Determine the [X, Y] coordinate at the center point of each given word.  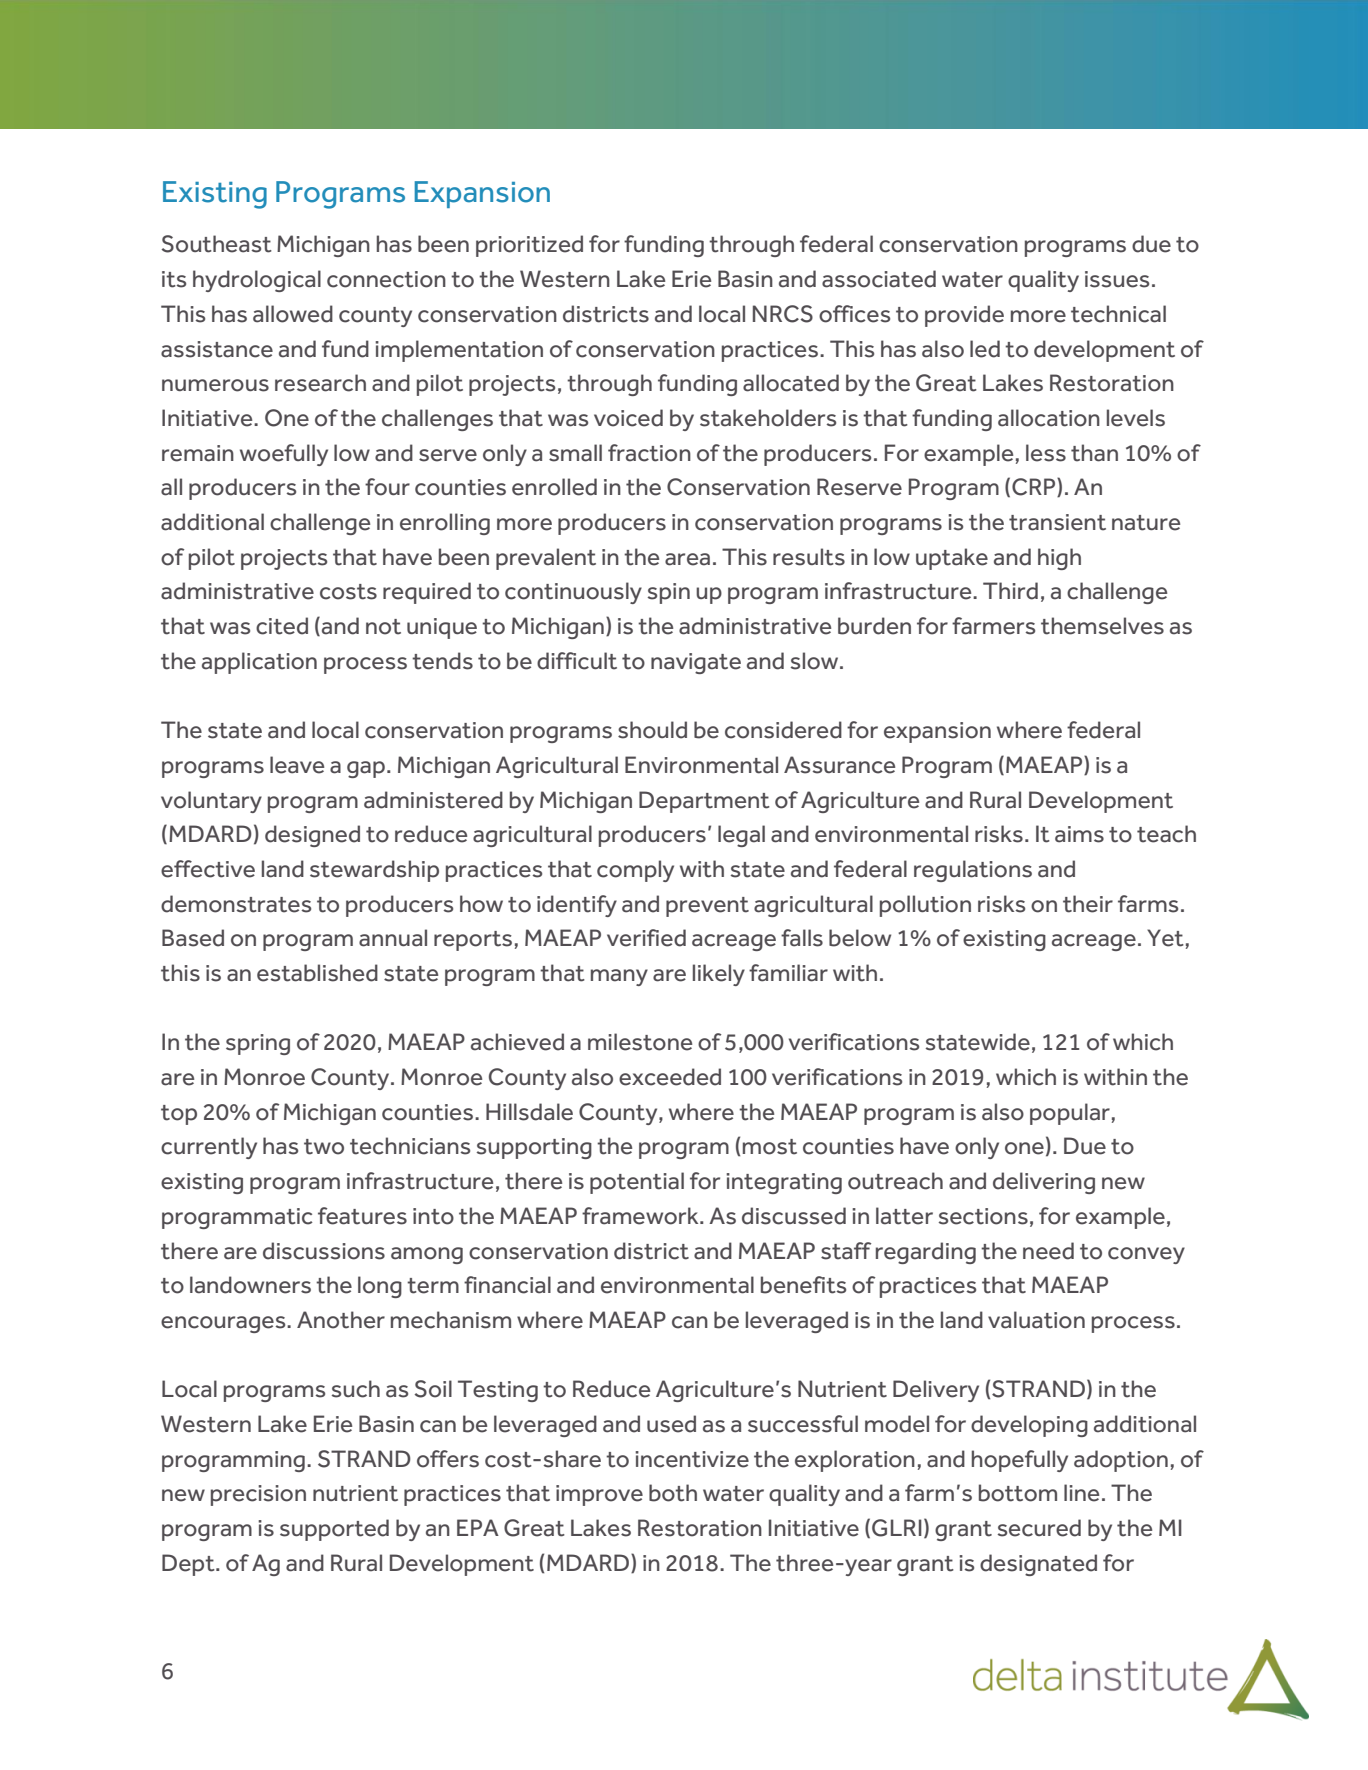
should [652, 730]
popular [1070, 1114]
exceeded [670, 1077]
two [324, 1147]
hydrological [257, 281]
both [673, 1493]
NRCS [783, 314]
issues [1117, 279]
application [259, 663]
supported [334, 1530]
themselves [1102, 626]
